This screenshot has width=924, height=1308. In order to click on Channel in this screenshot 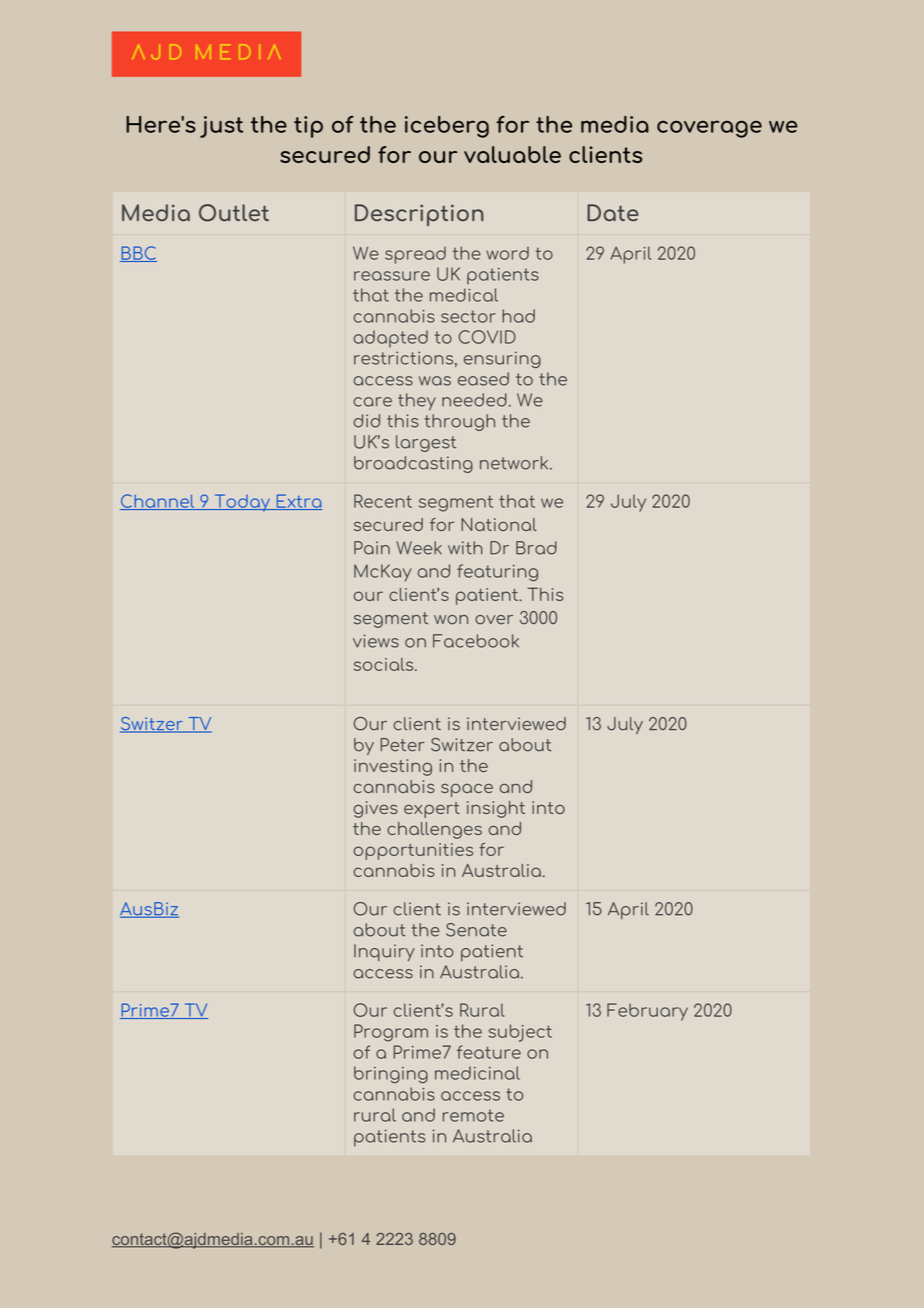, I will do `click(158, 502)`.
